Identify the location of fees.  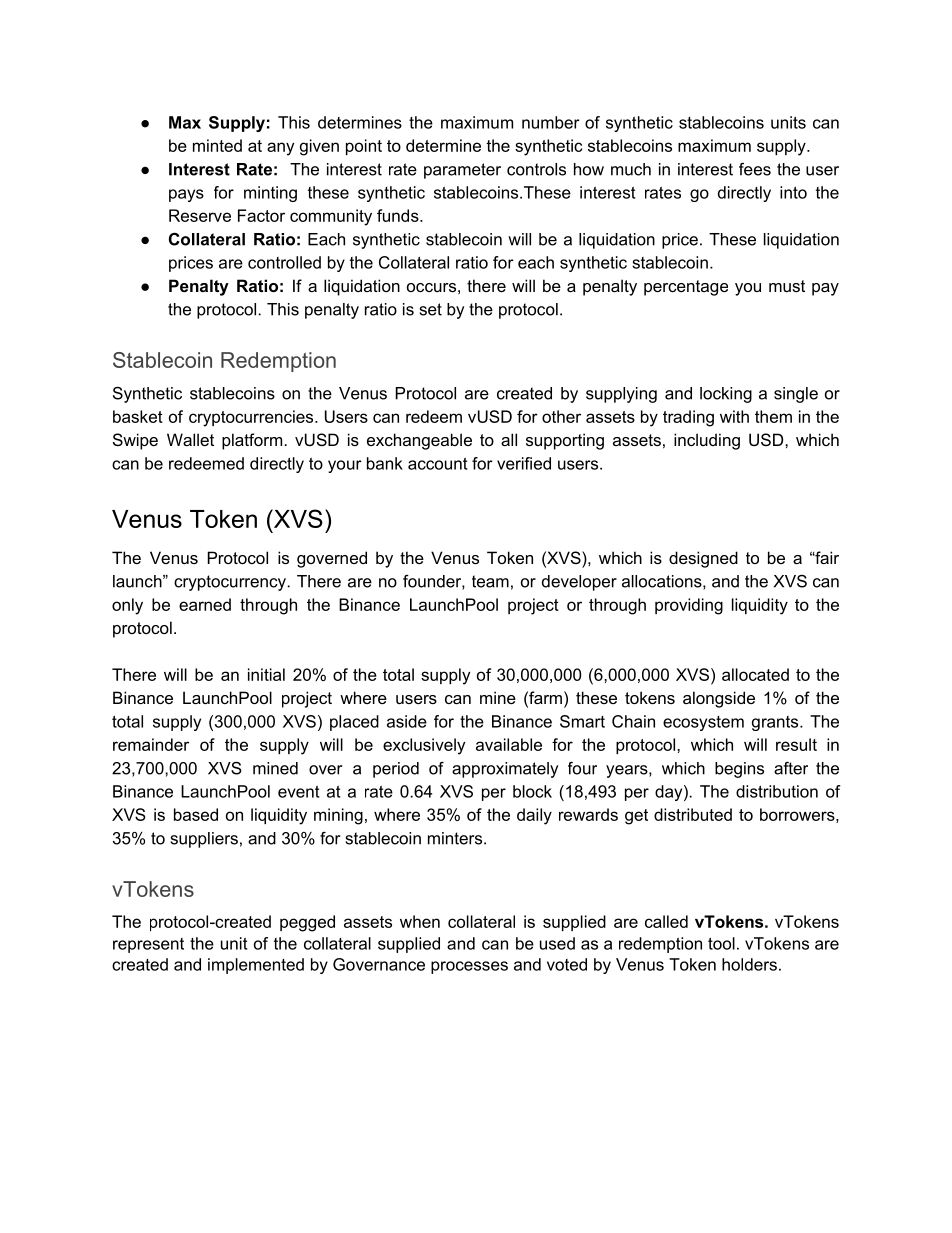
(755, 169).
